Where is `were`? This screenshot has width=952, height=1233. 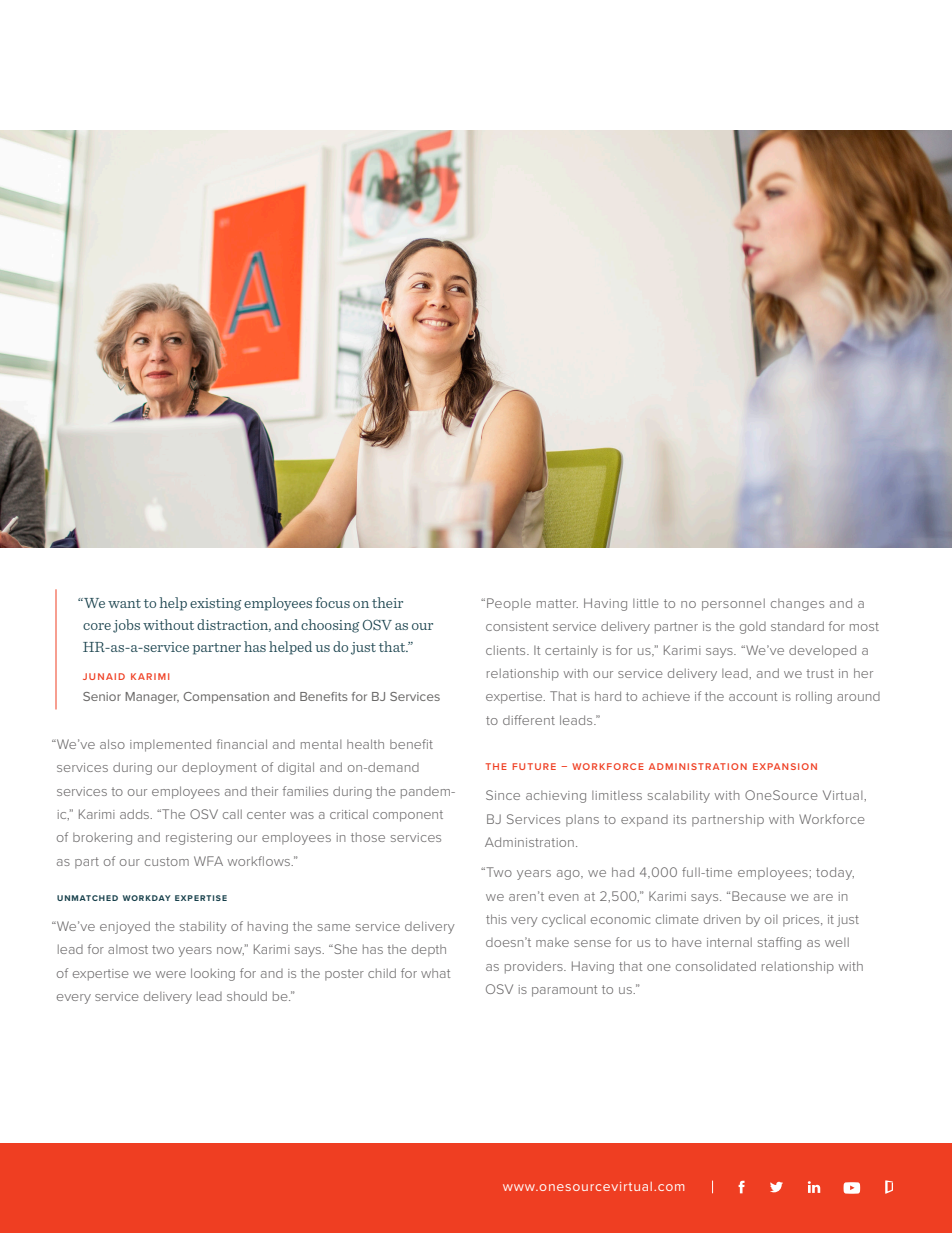
were is located at coordinates (171, 974).
